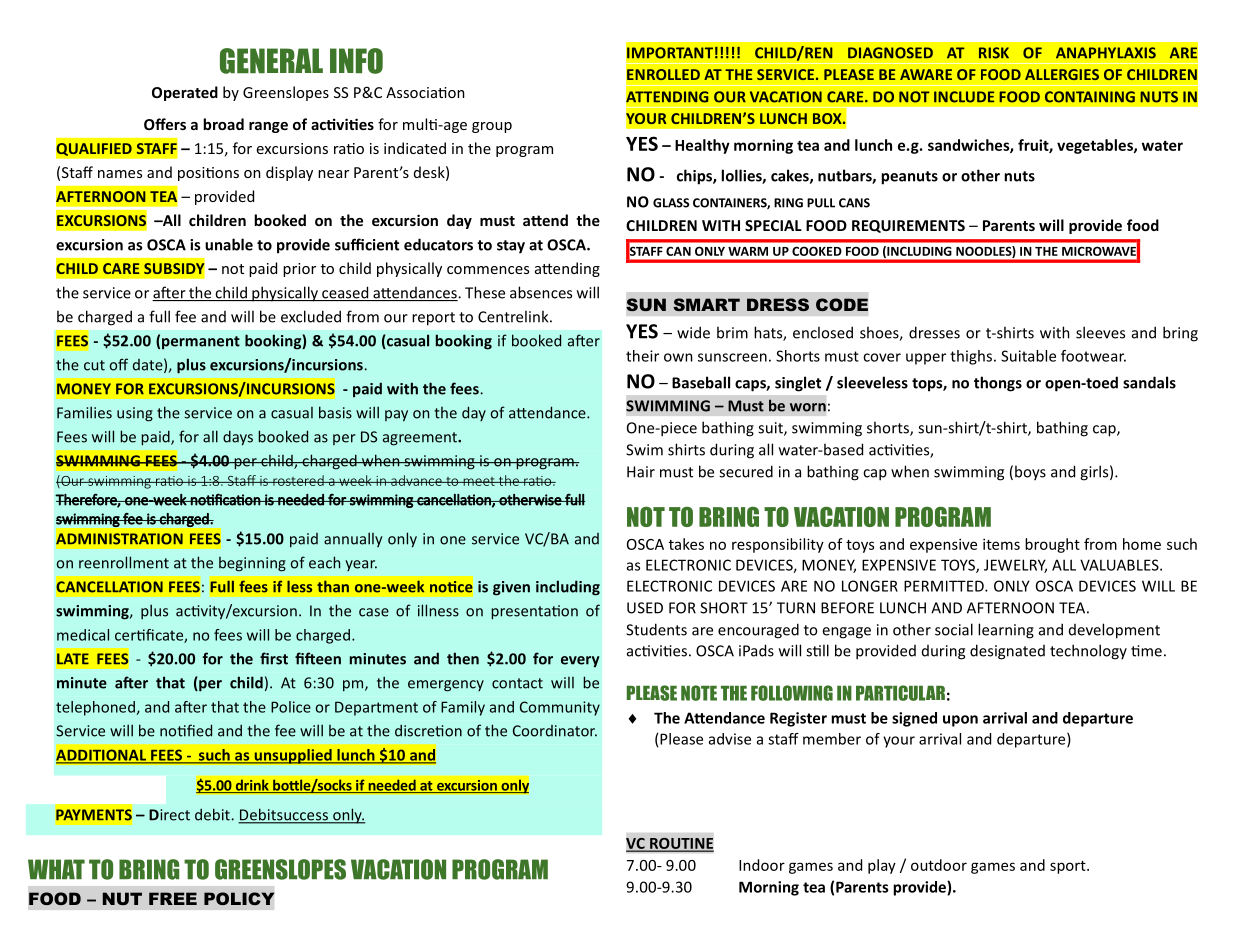  Describe the element at coordinates (225, 499) in the screenshot. I see `notification` at that location.
